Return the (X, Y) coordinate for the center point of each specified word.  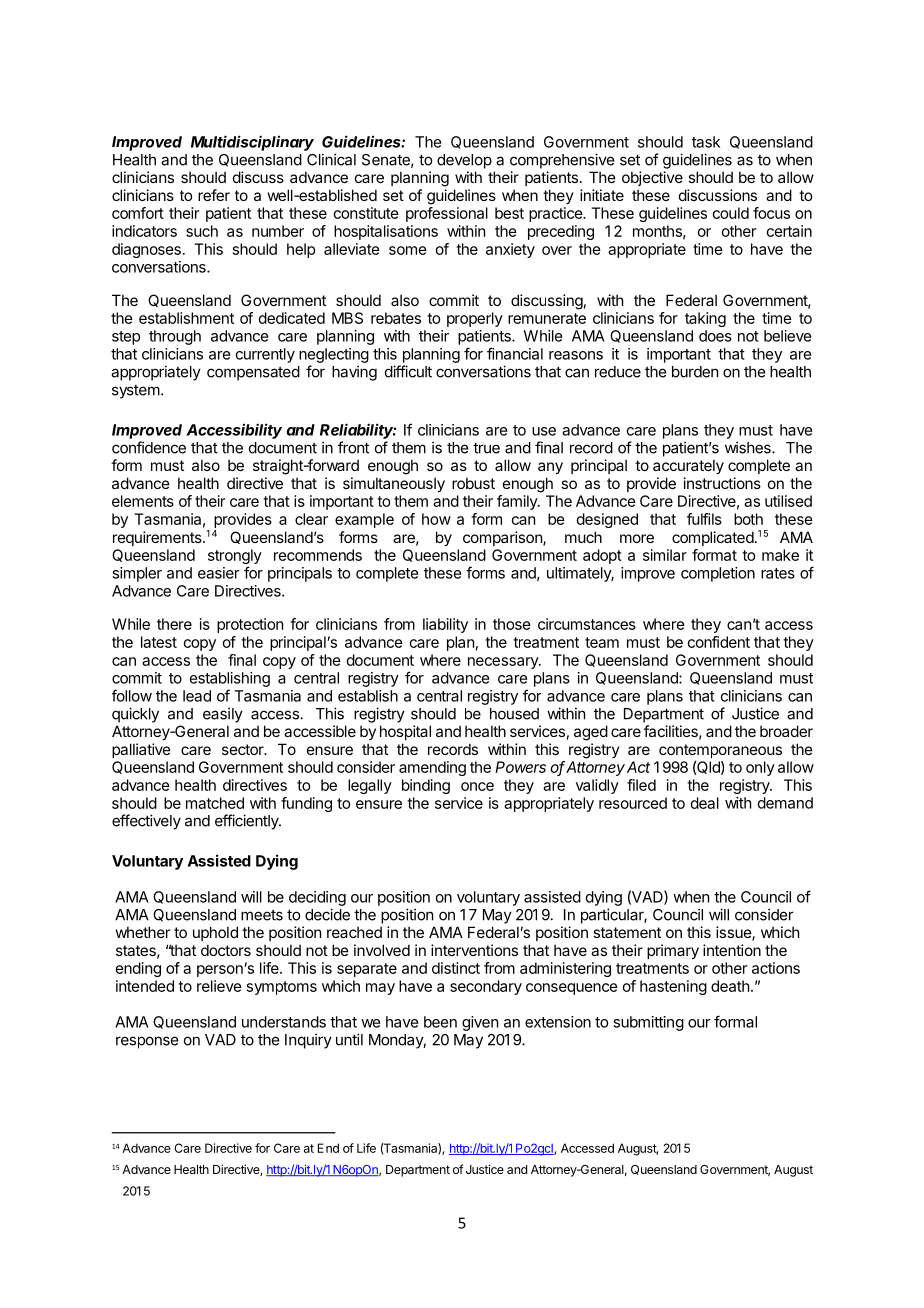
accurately (688, 466)
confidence (149, 447)
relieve (219, 986)
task (706, 142)
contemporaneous (720, 751)
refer (214, 195)
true (486, 448)
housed (514, 714)
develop (464, 161)
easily (223, 715)
